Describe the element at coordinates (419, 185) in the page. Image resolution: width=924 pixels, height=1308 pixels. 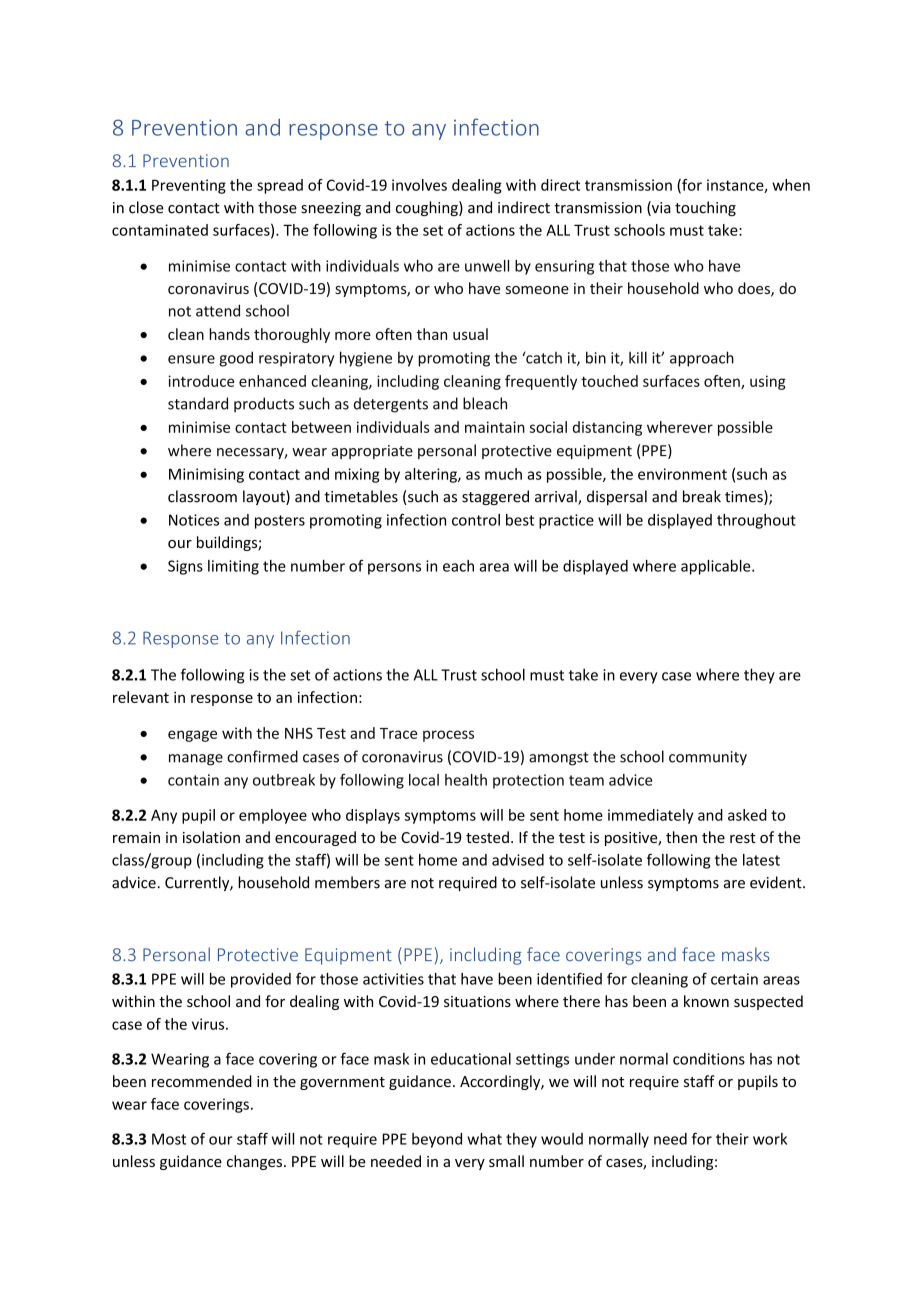
I see `involves` at that location.
